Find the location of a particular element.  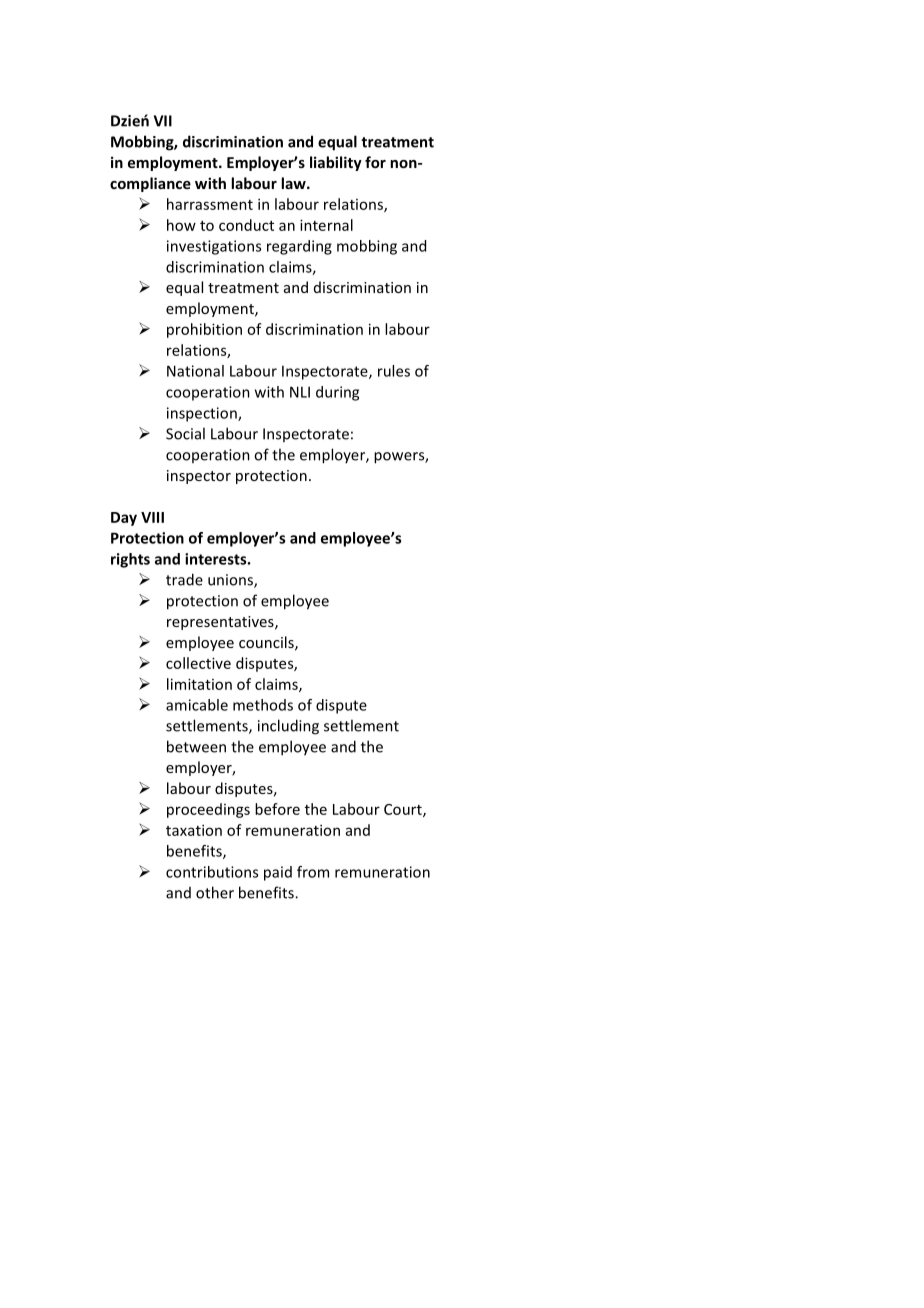

trade is located at coordinates (184, 579).
